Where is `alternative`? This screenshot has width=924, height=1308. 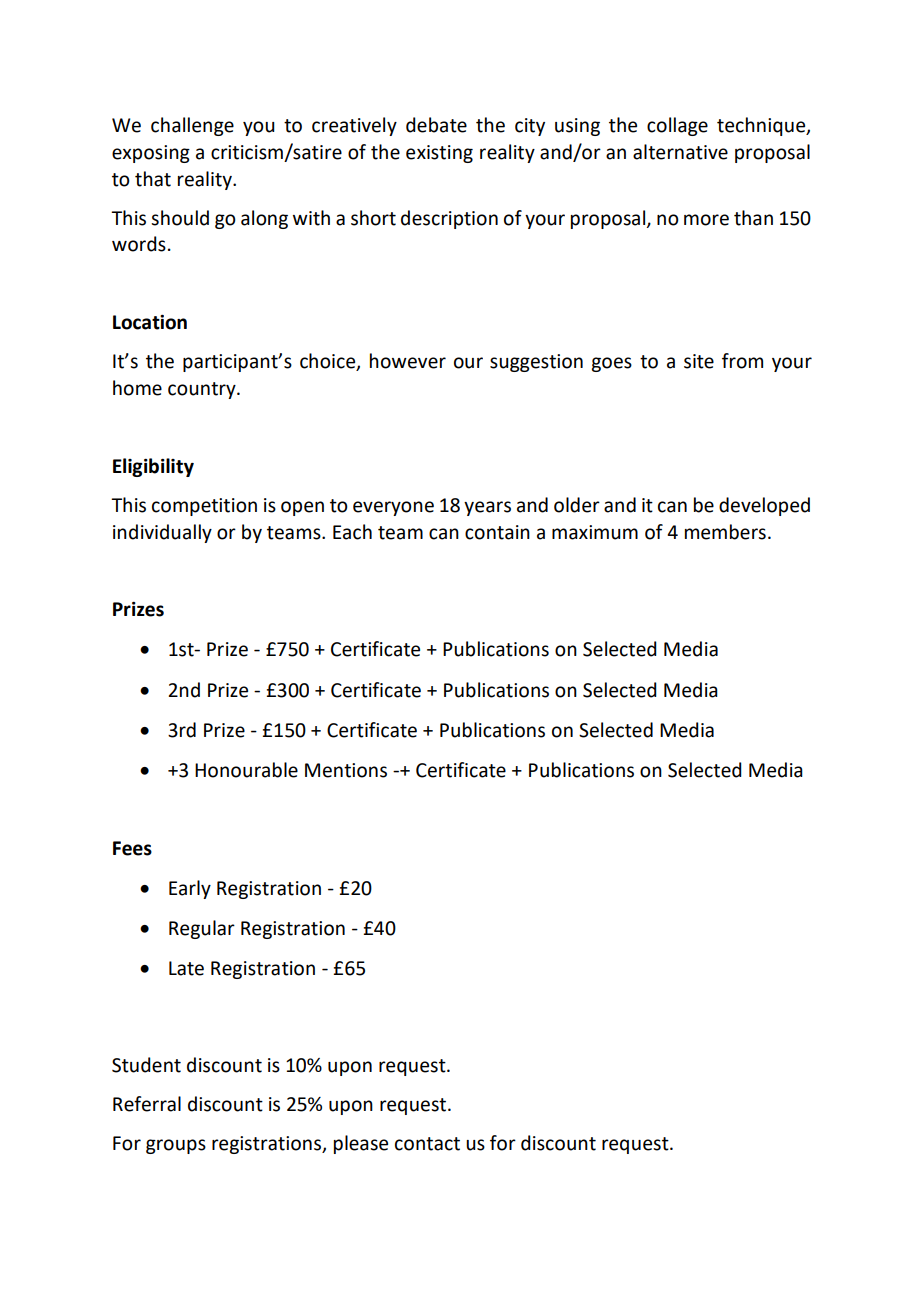 alternative is located at coordinates (680, 152).
